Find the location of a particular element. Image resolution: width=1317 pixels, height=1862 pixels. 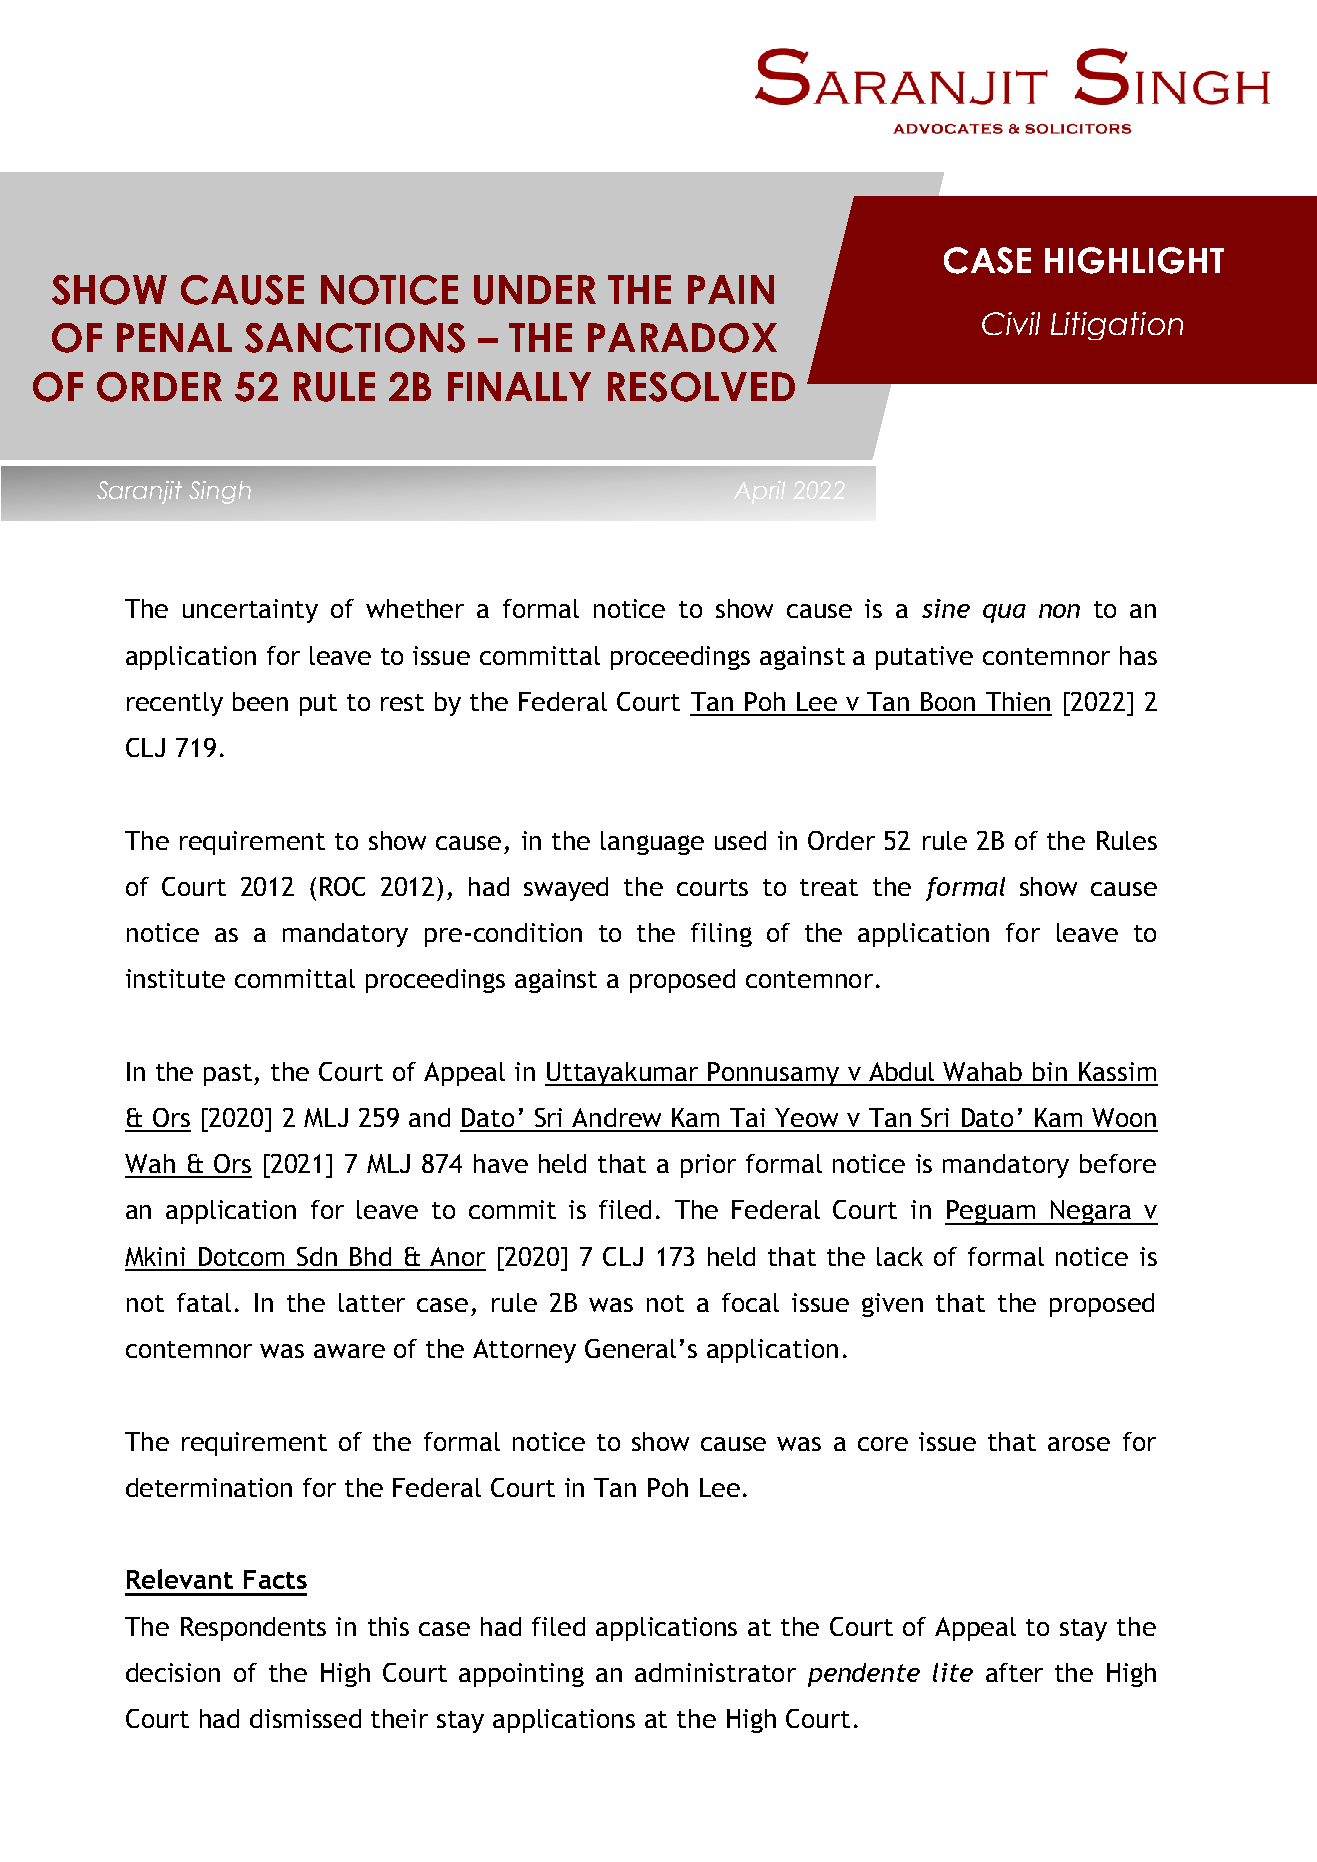

filing is located at coordinates (721, 935).
